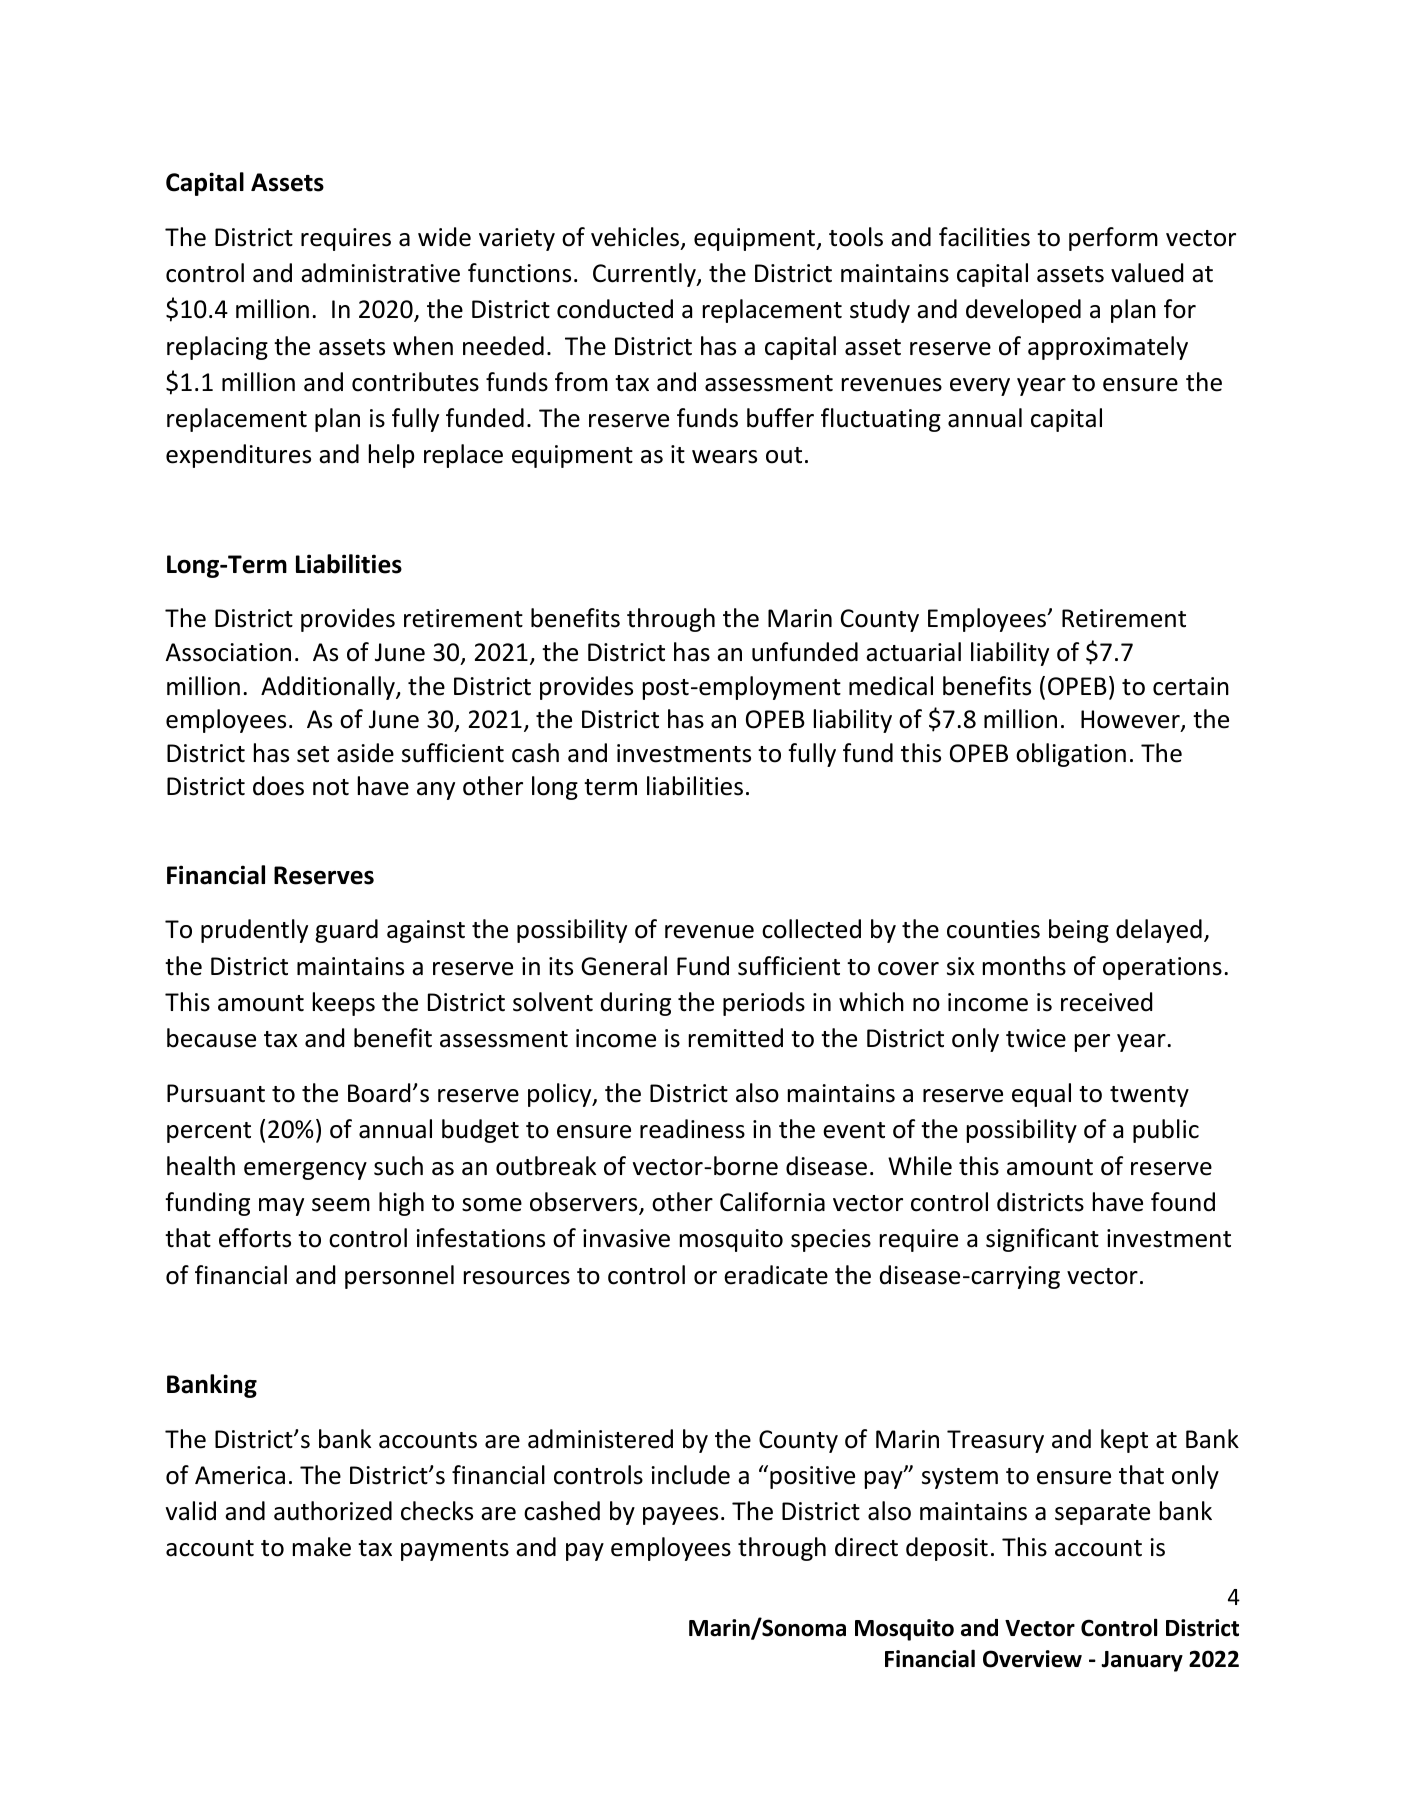 This image has width=1405, height=1818. What do you see at coordinates (322, 1547) in the image?
I see `make` at bounding box center [322, 1547].
